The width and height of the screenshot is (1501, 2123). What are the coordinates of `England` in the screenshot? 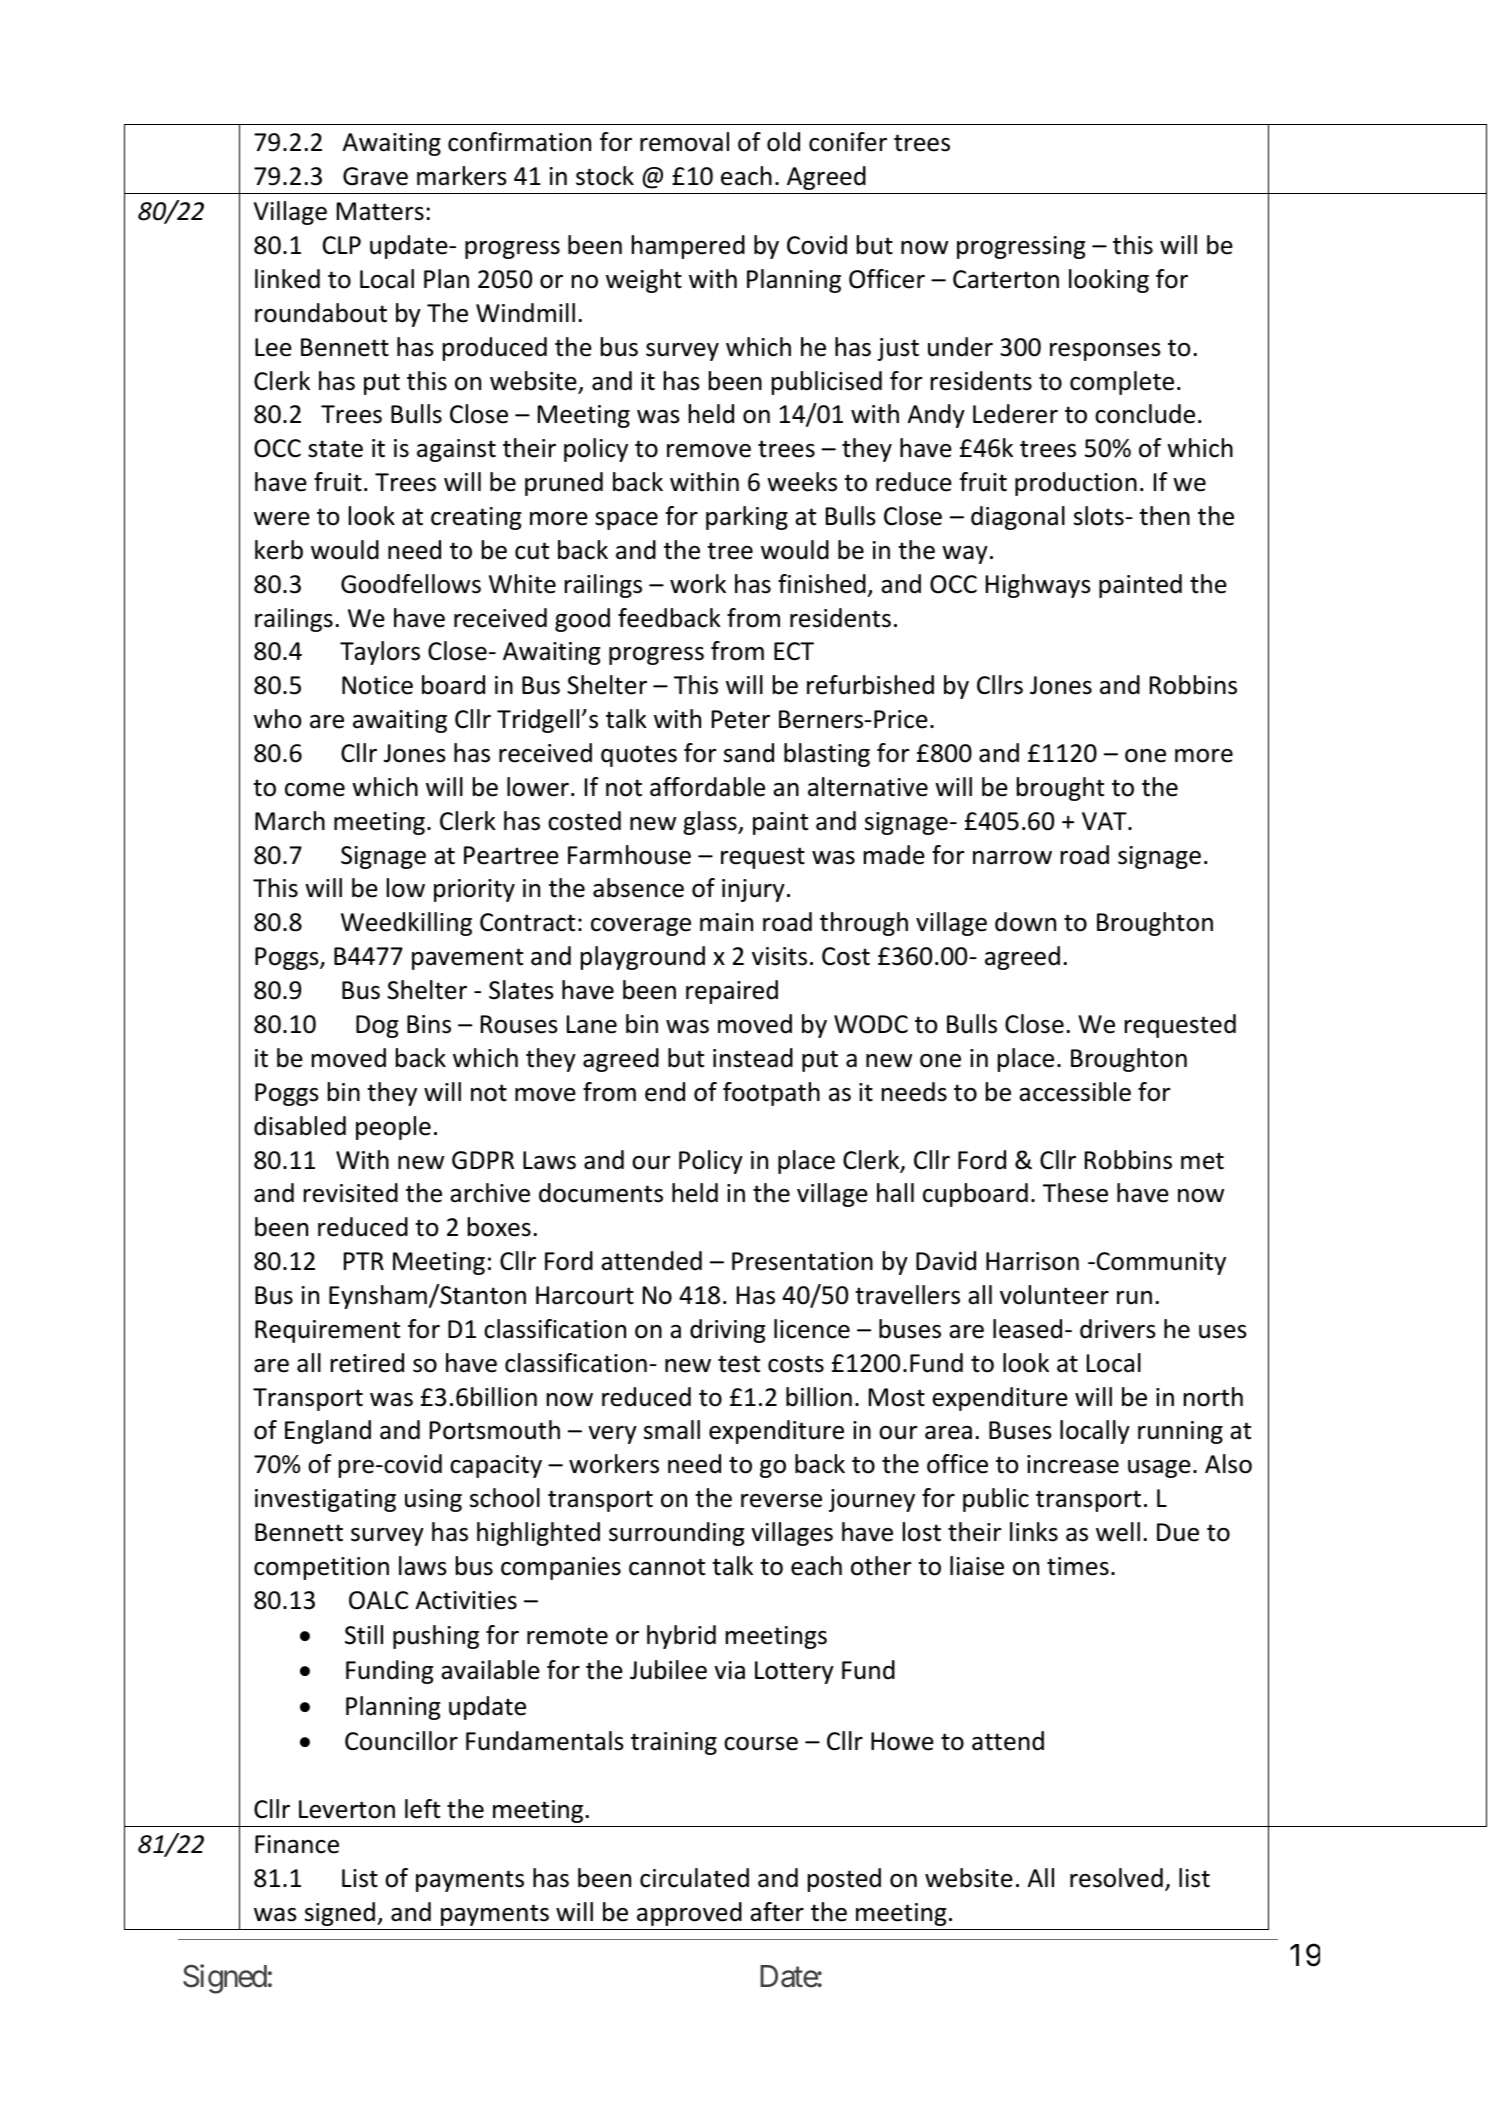 It's located at (328, 1432).
